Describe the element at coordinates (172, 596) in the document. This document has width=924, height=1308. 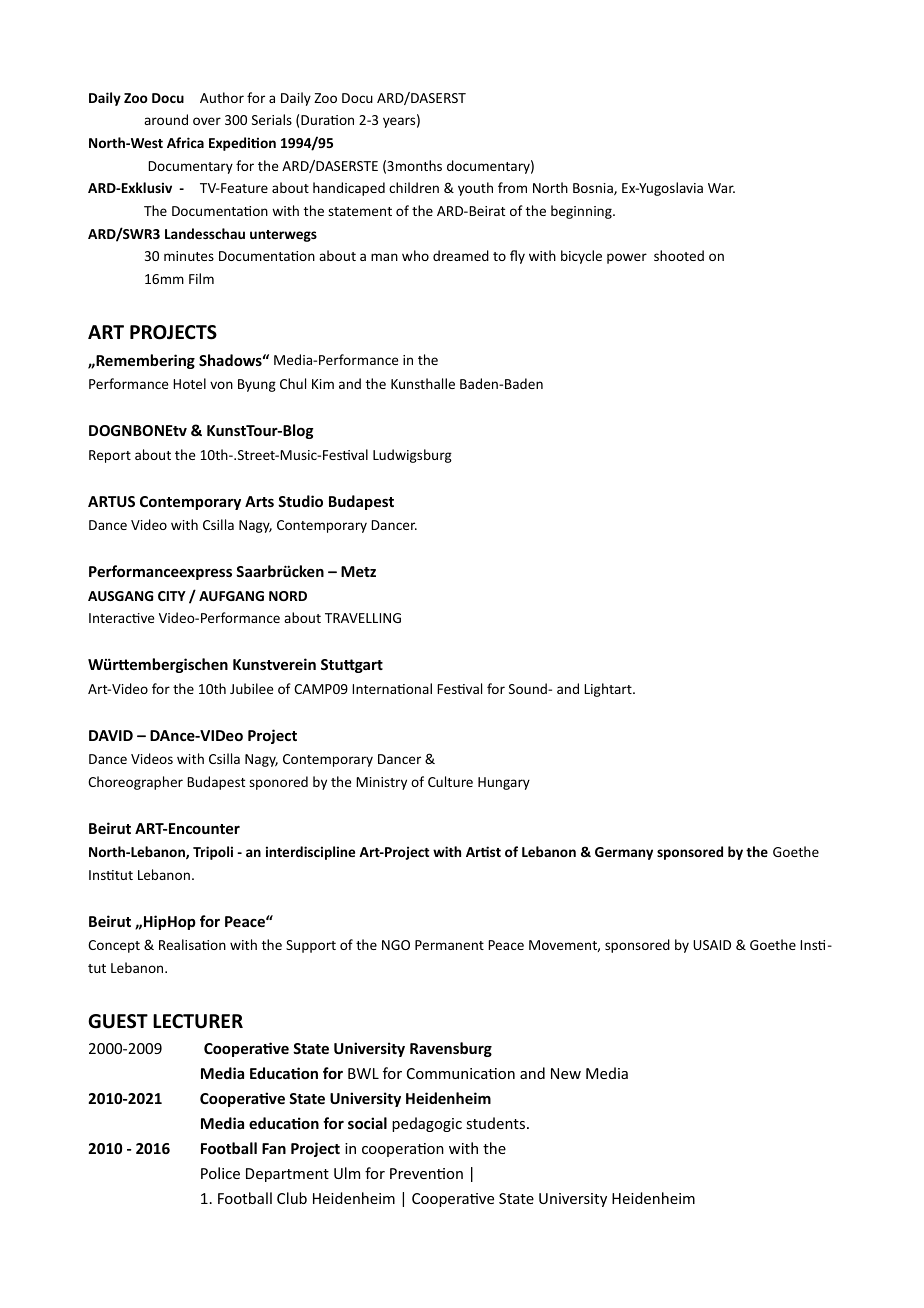
I see `CITY` at that location.
